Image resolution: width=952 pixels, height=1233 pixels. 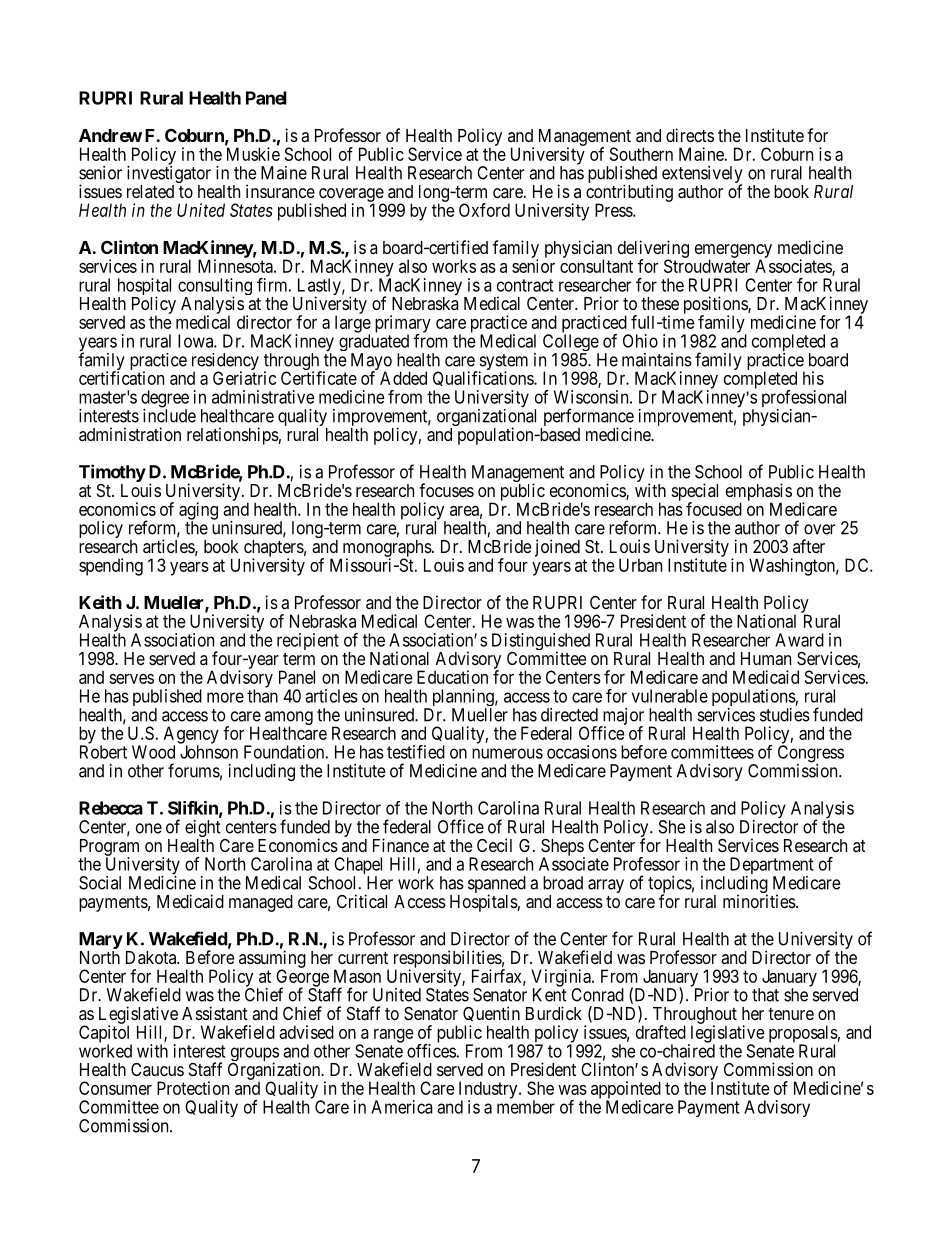 I want to click on system, so click(x=502, y=363).
